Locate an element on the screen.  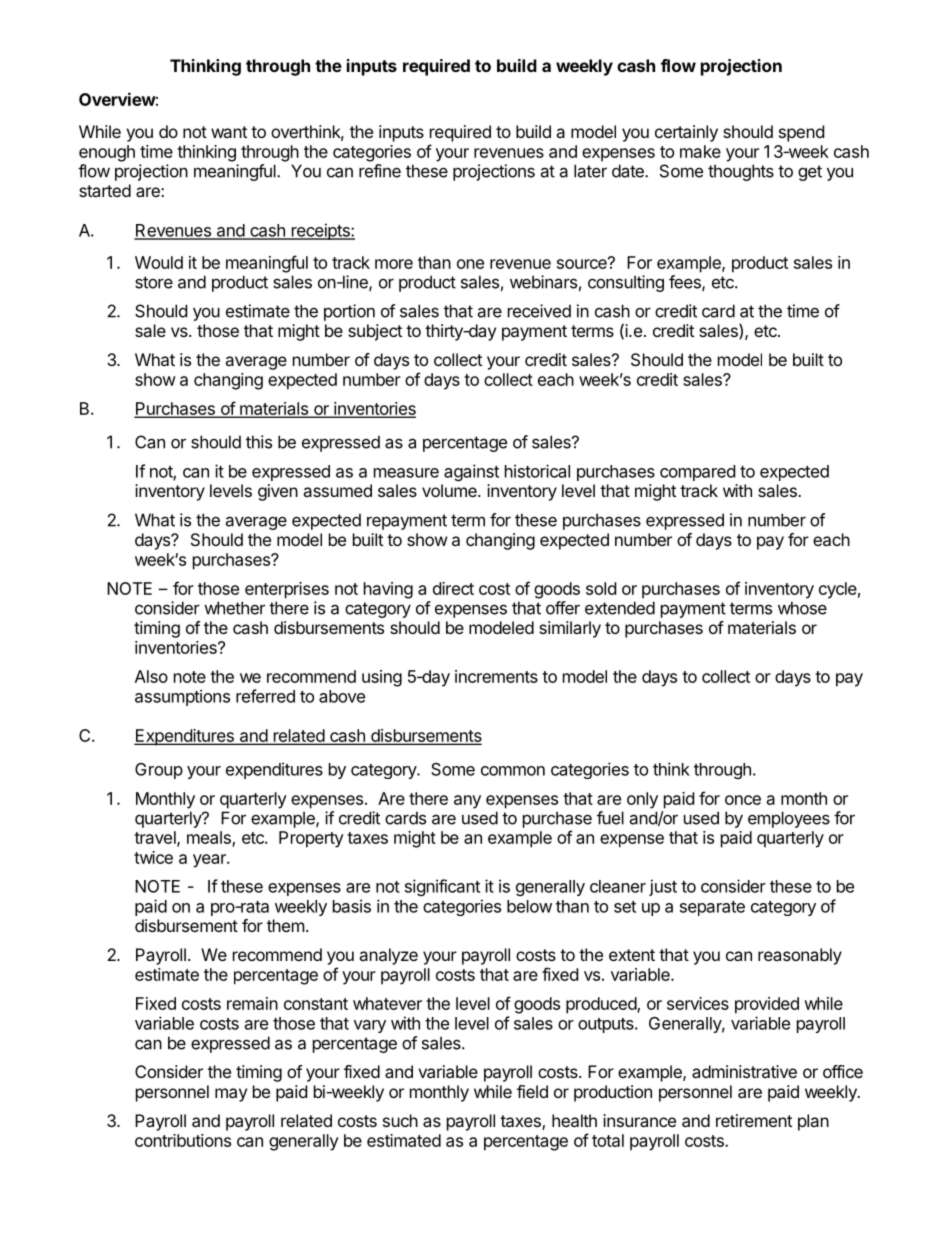
whose is located at coordinates (802, 608).
